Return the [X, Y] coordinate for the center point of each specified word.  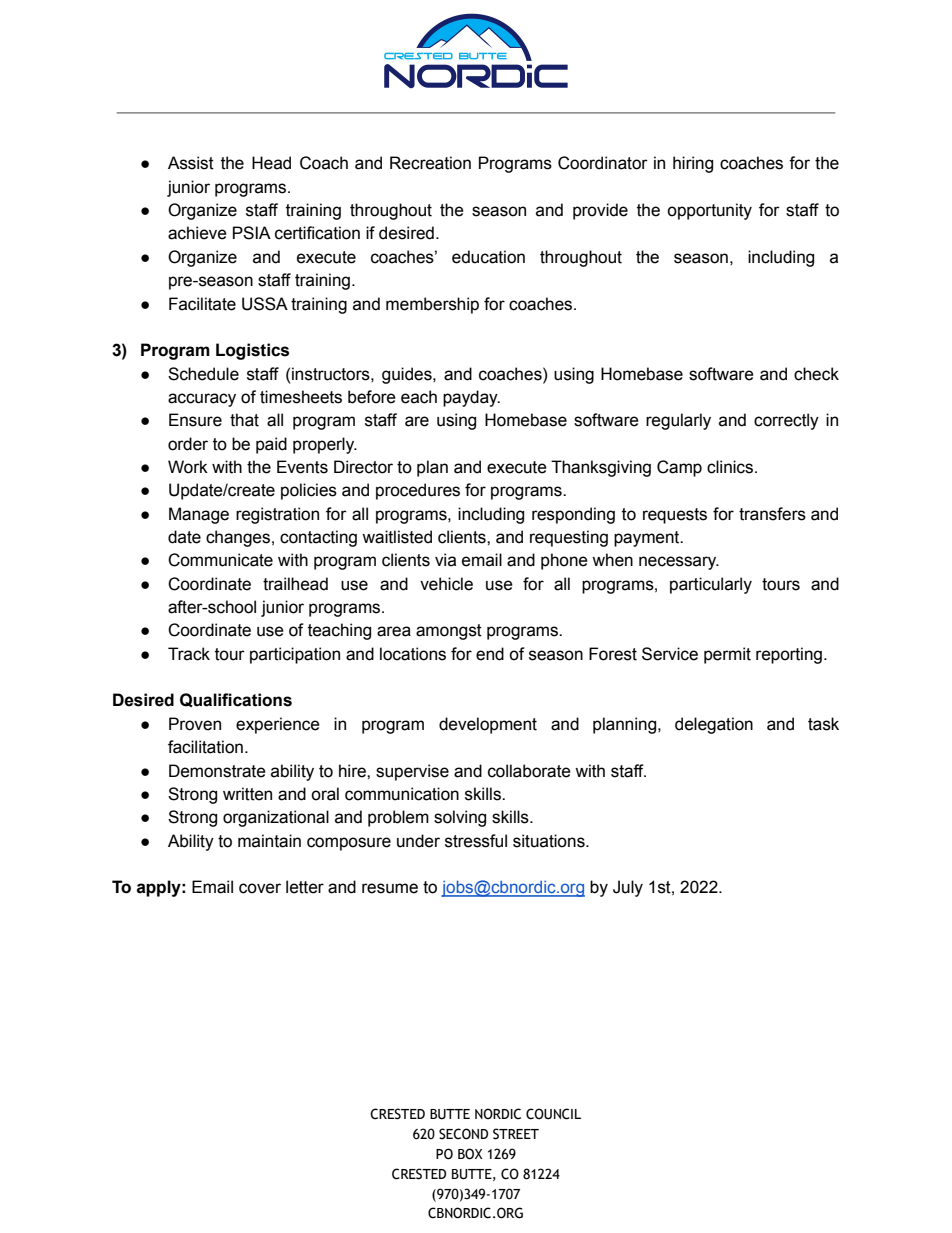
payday [471, 398]
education [488, 257]
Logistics [252, 351]
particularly [711, 585]
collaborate [529, 771]
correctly [786, 421]
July [628, 888]
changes [238, 538]
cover [260, 888]
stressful [476, 841]
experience [278, 725]
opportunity [709, 211]
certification [317, 233]
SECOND [463, 1134]
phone [564, 561]
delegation [714, 725]
